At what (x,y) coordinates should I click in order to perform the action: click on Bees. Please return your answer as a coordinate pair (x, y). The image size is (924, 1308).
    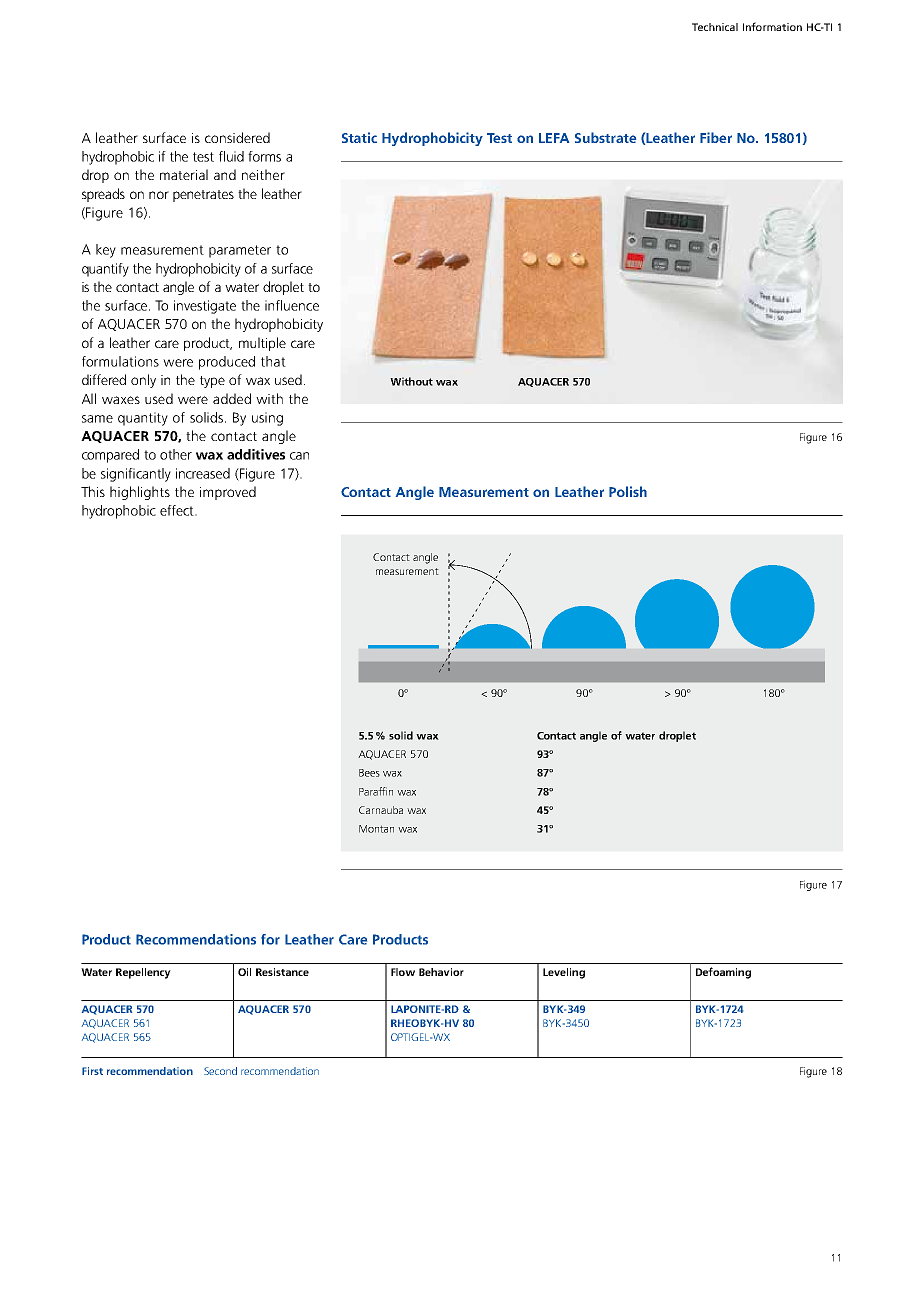
    Looking at the image, I should click on (369, 773).
